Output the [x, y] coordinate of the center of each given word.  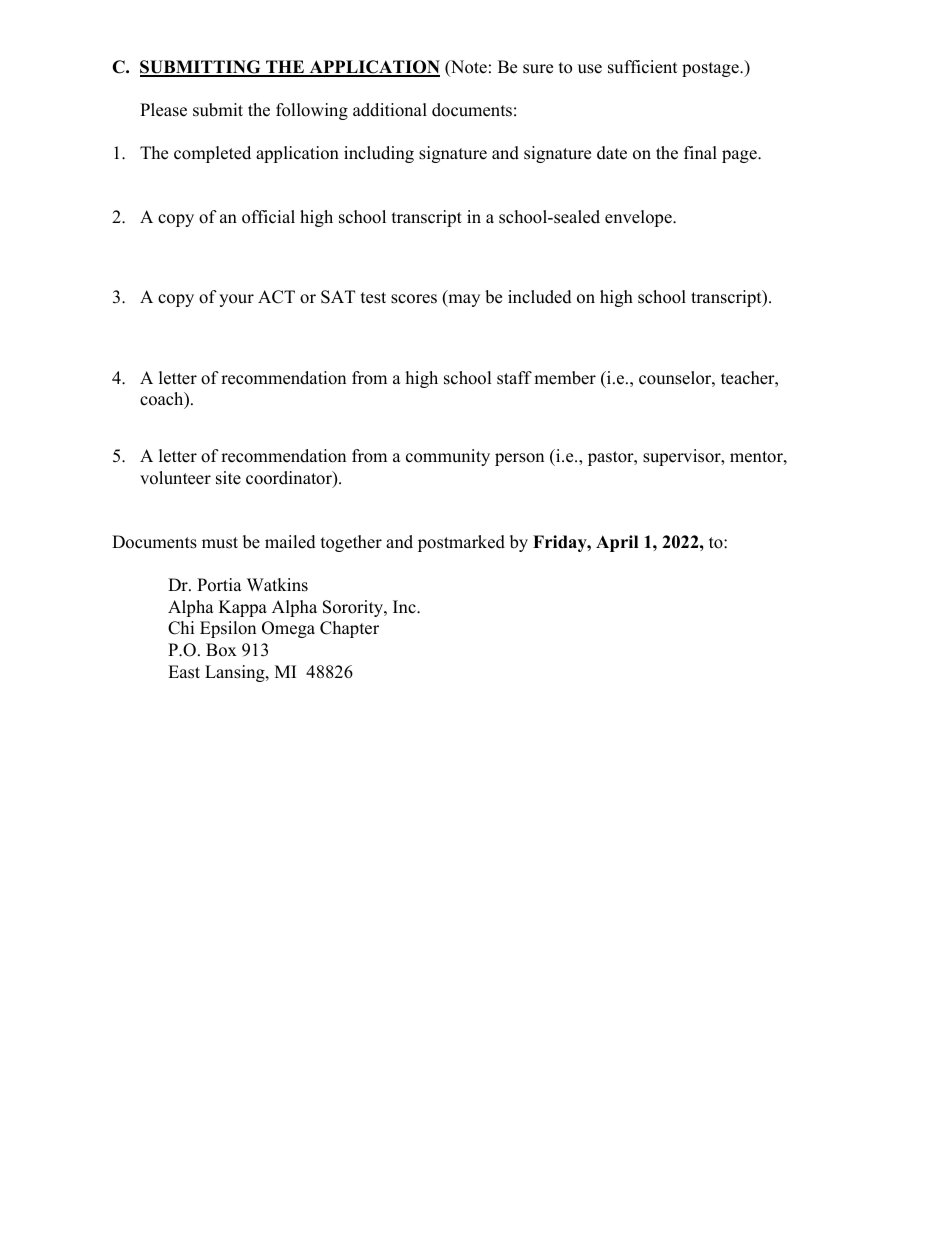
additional [390, 110]
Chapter [349, 629]
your [236, 300]
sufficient [643, 67]
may [463, 300]
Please [163, 110]
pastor [612, 458]
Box [221, 650]
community [448, 457]
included [540, 297]
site [228, 478]
